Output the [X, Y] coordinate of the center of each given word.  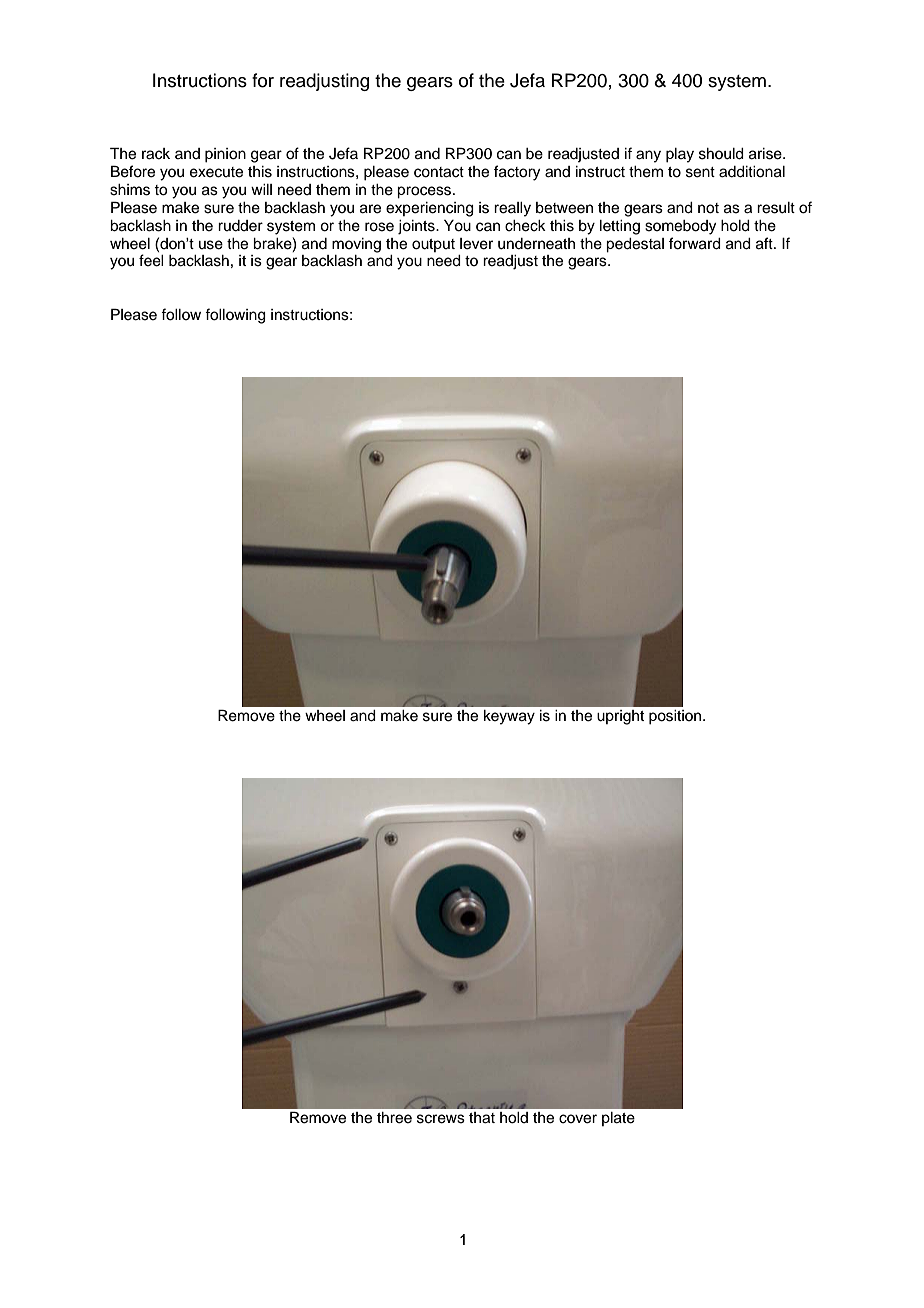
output [433, 245]
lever [476, 244]
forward [695, 243]
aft [765, 243]
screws [441, 1119]
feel [151, 260]
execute [216, 172]
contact [439, 172]
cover [578, 1119]
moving [356, 245]
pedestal [635, 245]
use [211, 245]
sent [700, 172]
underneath [536, 244]
